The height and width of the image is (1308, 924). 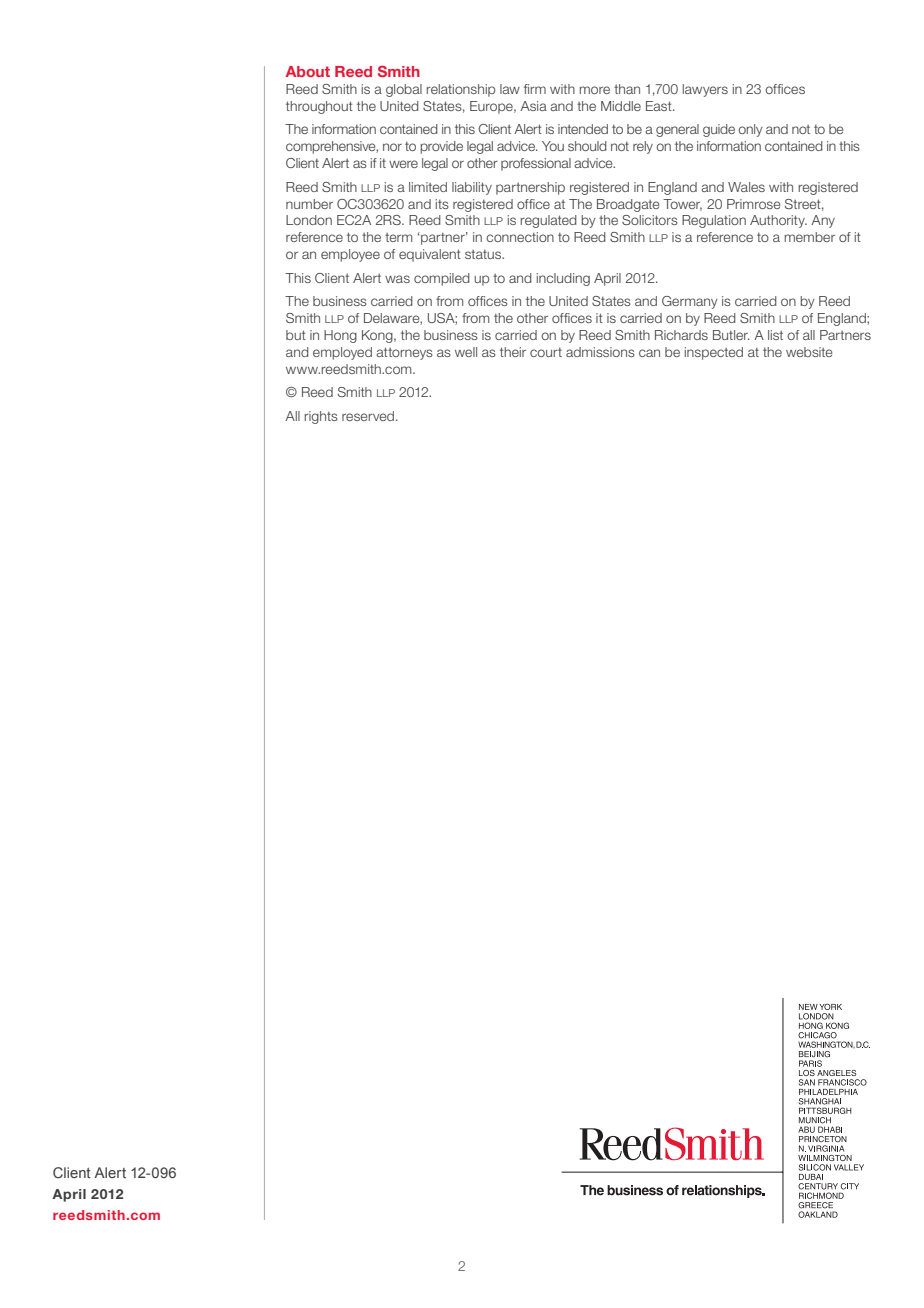 I want to click on professional, so click(x=536, y=164).
